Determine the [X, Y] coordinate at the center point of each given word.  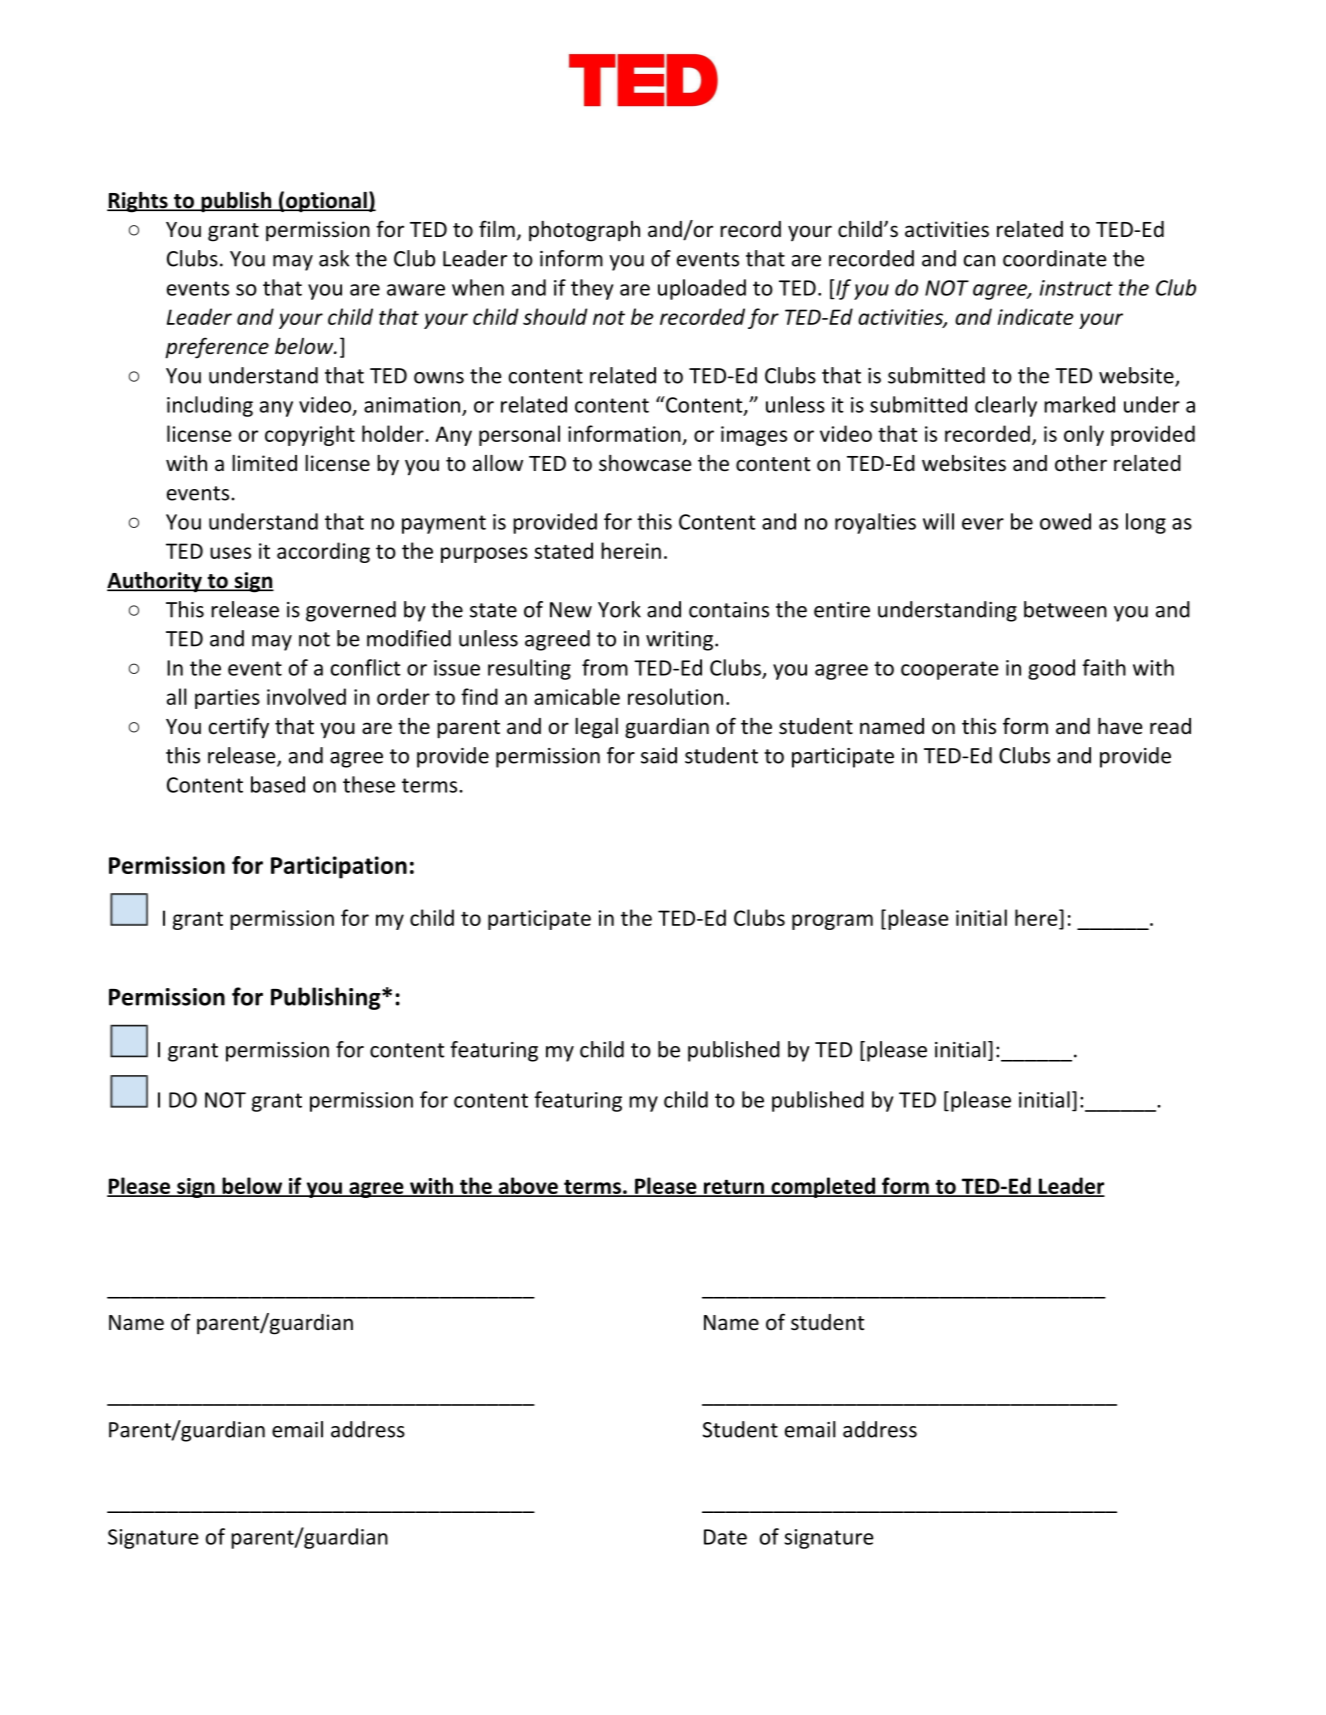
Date [725, 1537]
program [832, 922]
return [734, 1187]
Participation [339, 867]
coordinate [1054, 258]
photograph [584, 231]
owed [1065, 521]
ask [334, 258]
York [619, 609]
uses [230, 553]
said [659, 755]
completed [823, 1187]
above [528, 1186]
